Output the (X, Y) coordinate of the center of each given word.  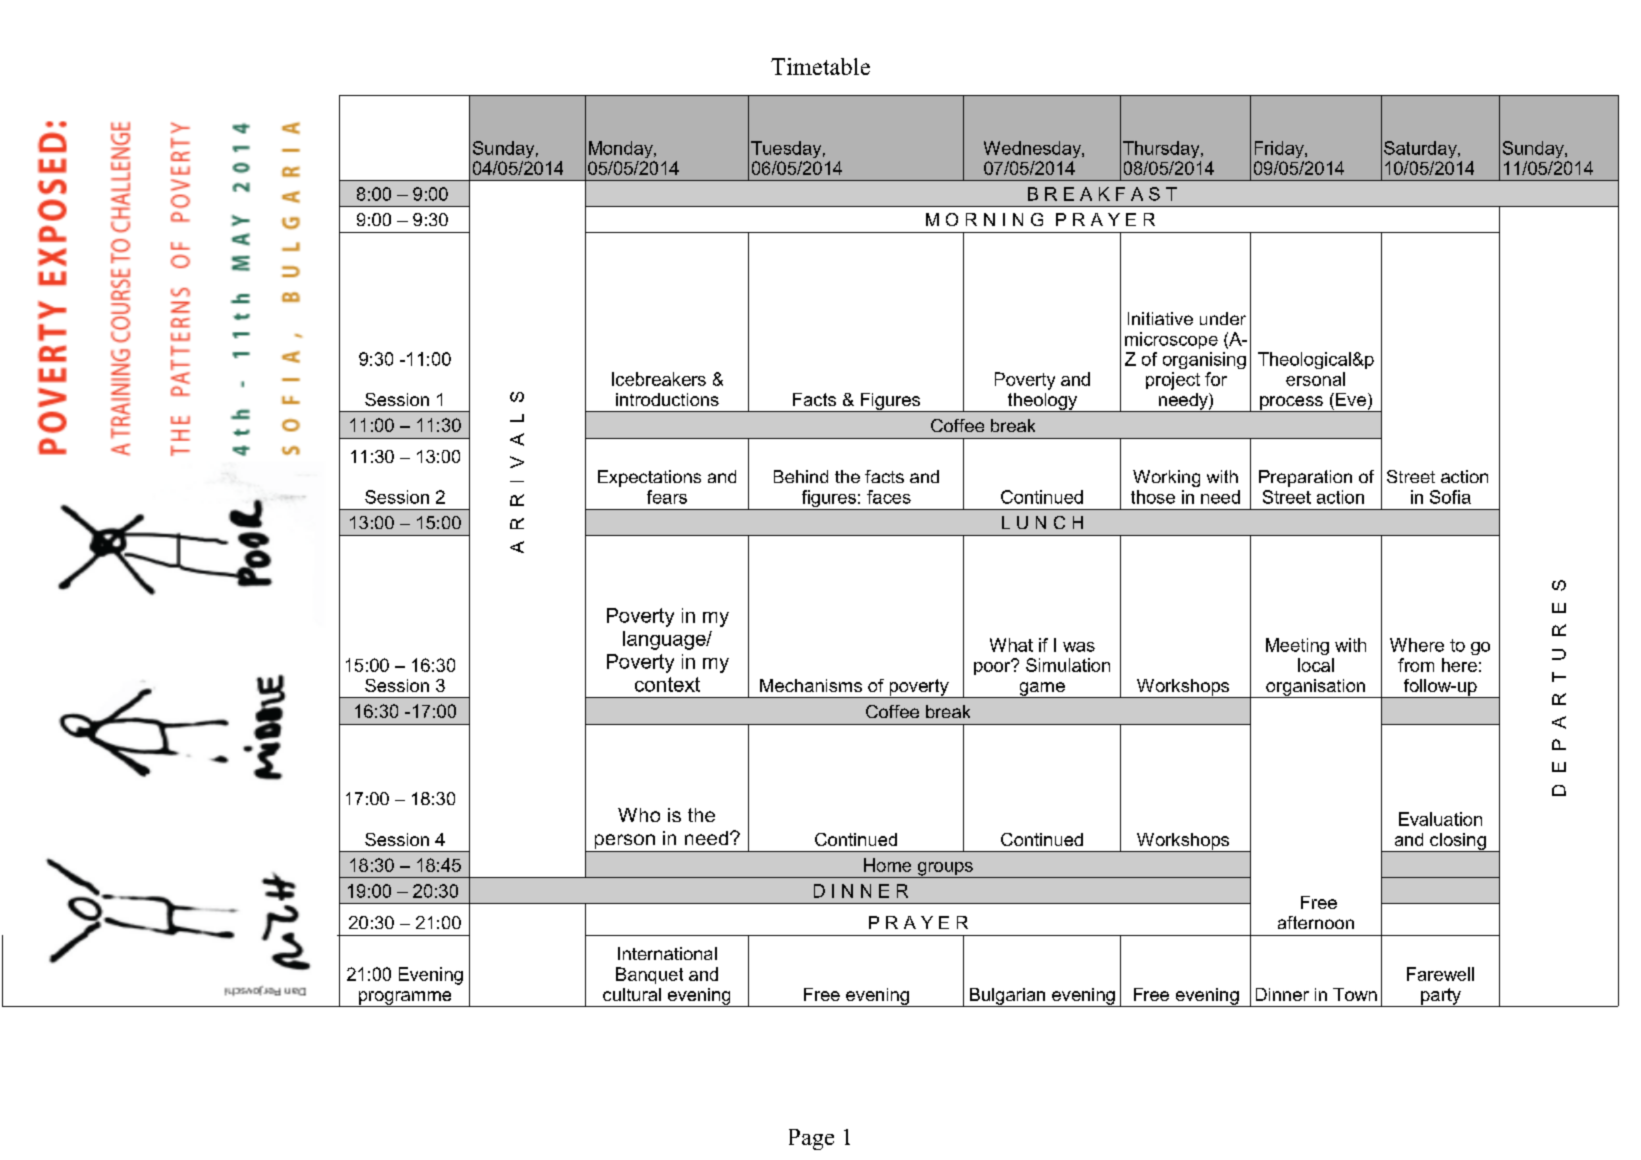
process (1291, 404)
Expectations (649, 478)
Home (887, 865)
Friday (1280, 149)
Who (639, 815)
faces (889, 497)
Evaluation (1440, 819)
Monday (622, 149)
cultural (632, 994)
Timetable (820, 66)
